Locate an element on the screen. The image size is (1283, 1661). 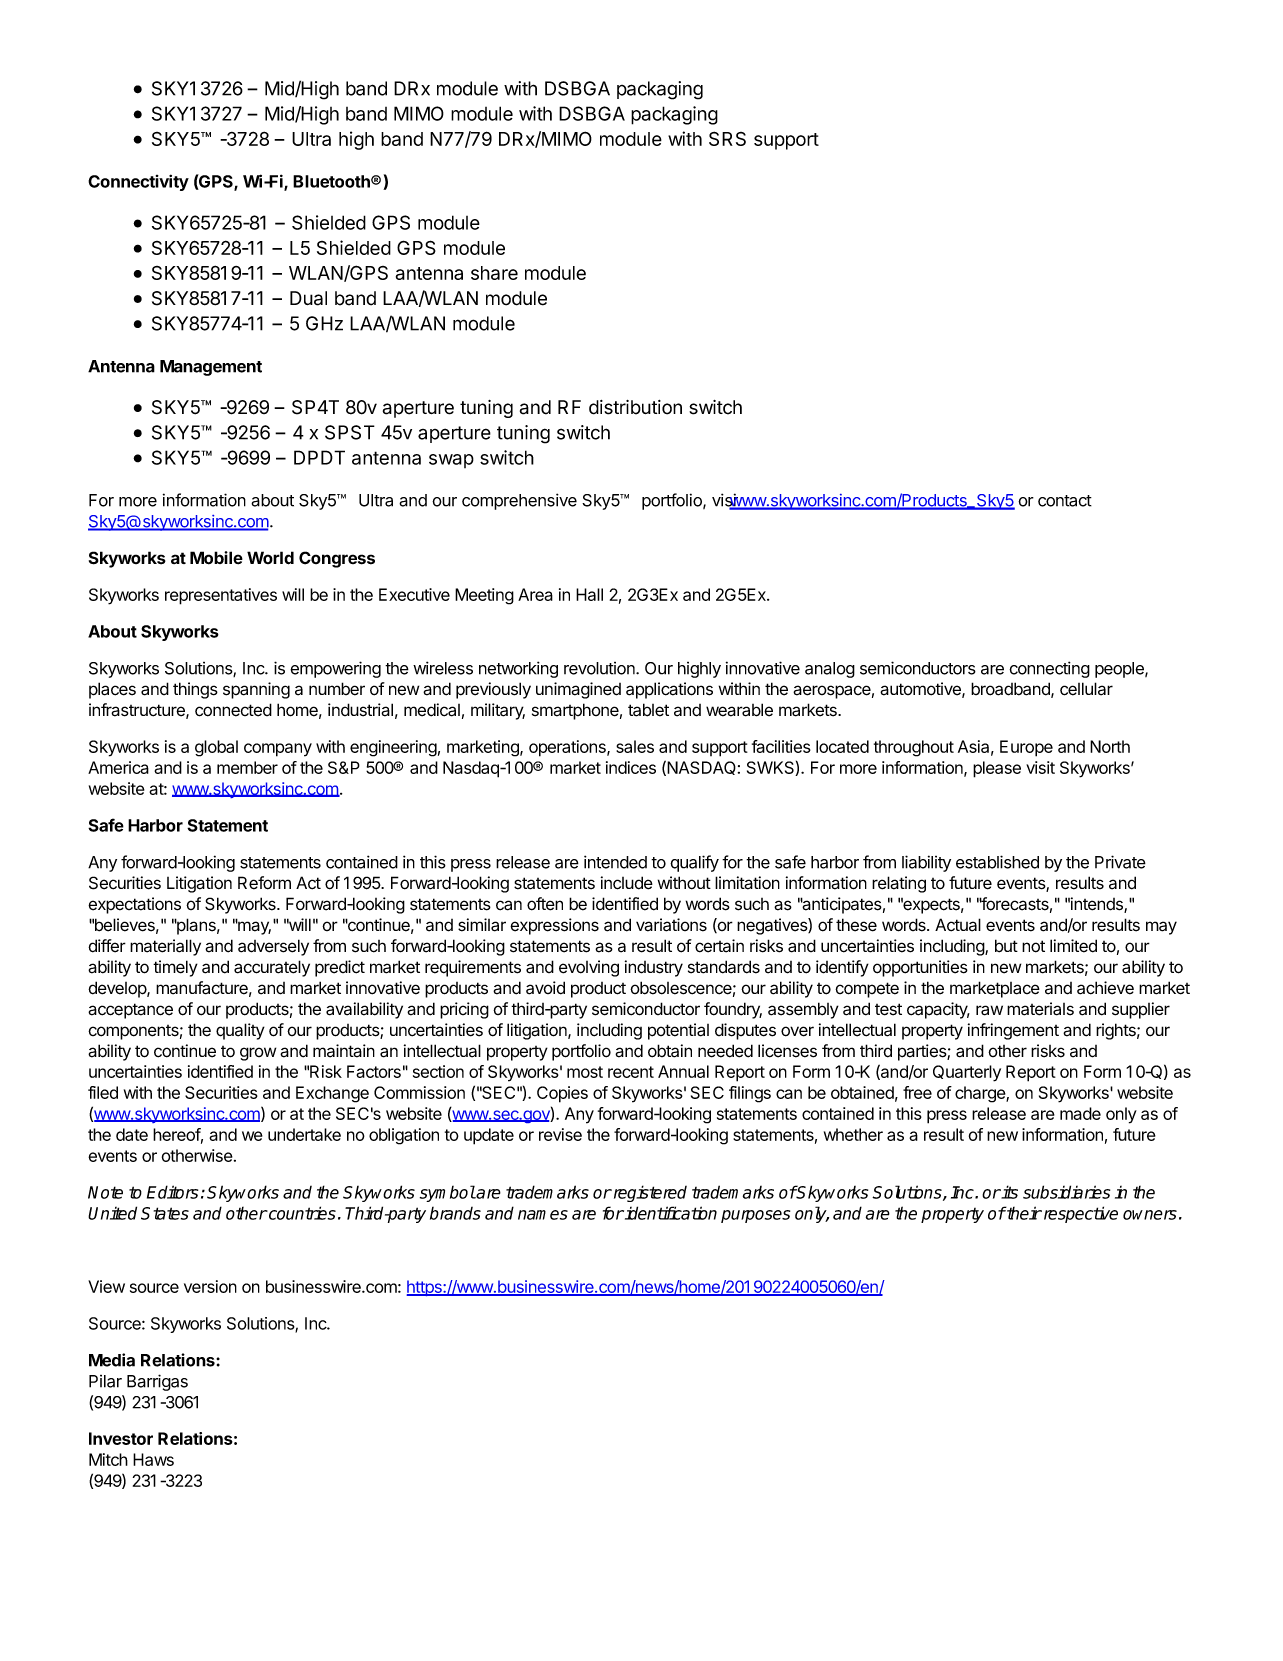
Haws is located at coordinates (153, 1459).
